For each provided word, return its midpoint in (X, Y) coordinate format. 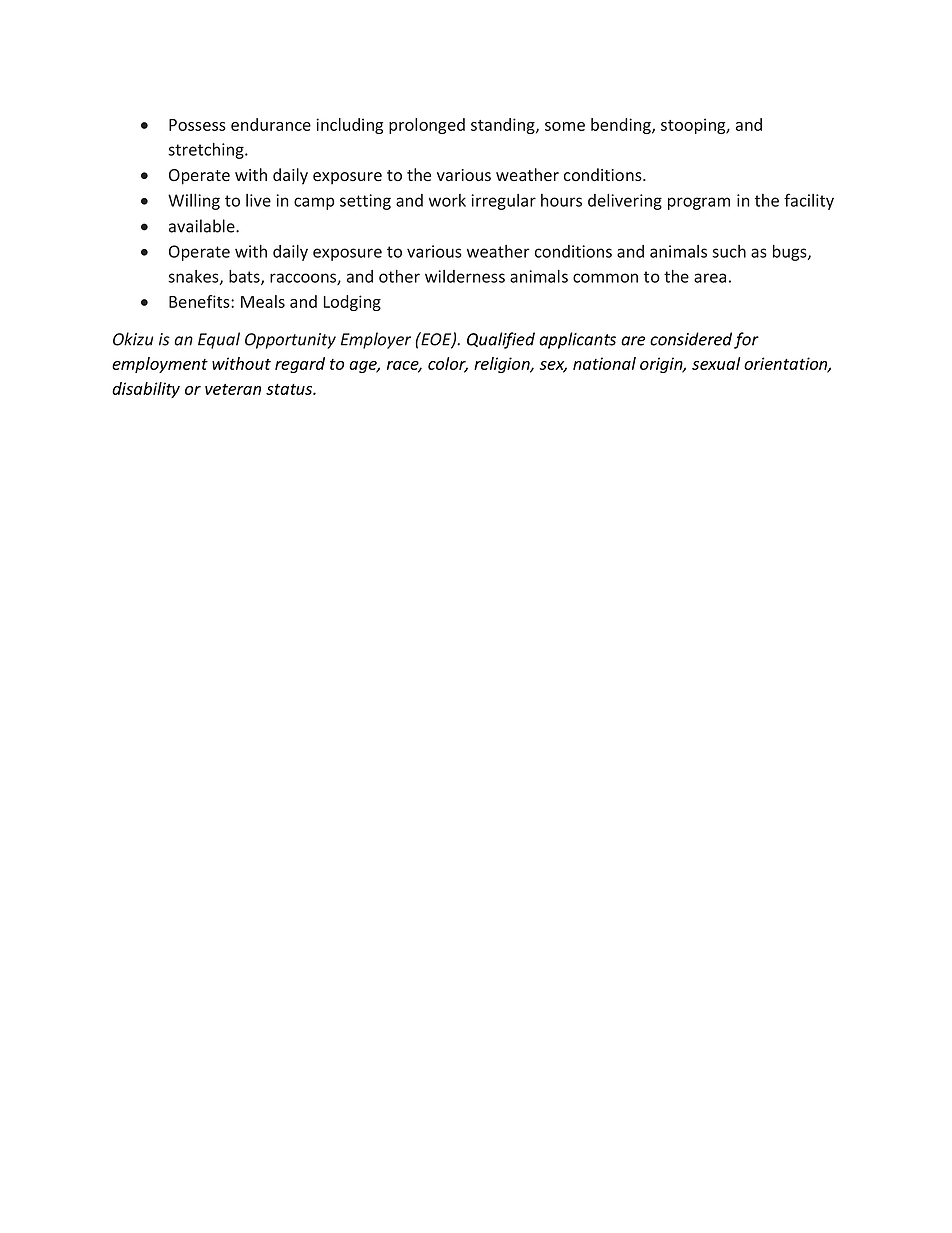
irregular (503, 202)
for (746, 340)
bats (245, 277)
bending (622, 126)
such (729, 251)
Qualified (501, 340)
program (699, 203)
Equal (219, 340)
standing (504, 126)
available (203, 226)
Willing (194, 202)
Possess (197, 125)
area (710, 278)
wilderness (465, 276)
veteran (233, 389)
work (447, 200)
